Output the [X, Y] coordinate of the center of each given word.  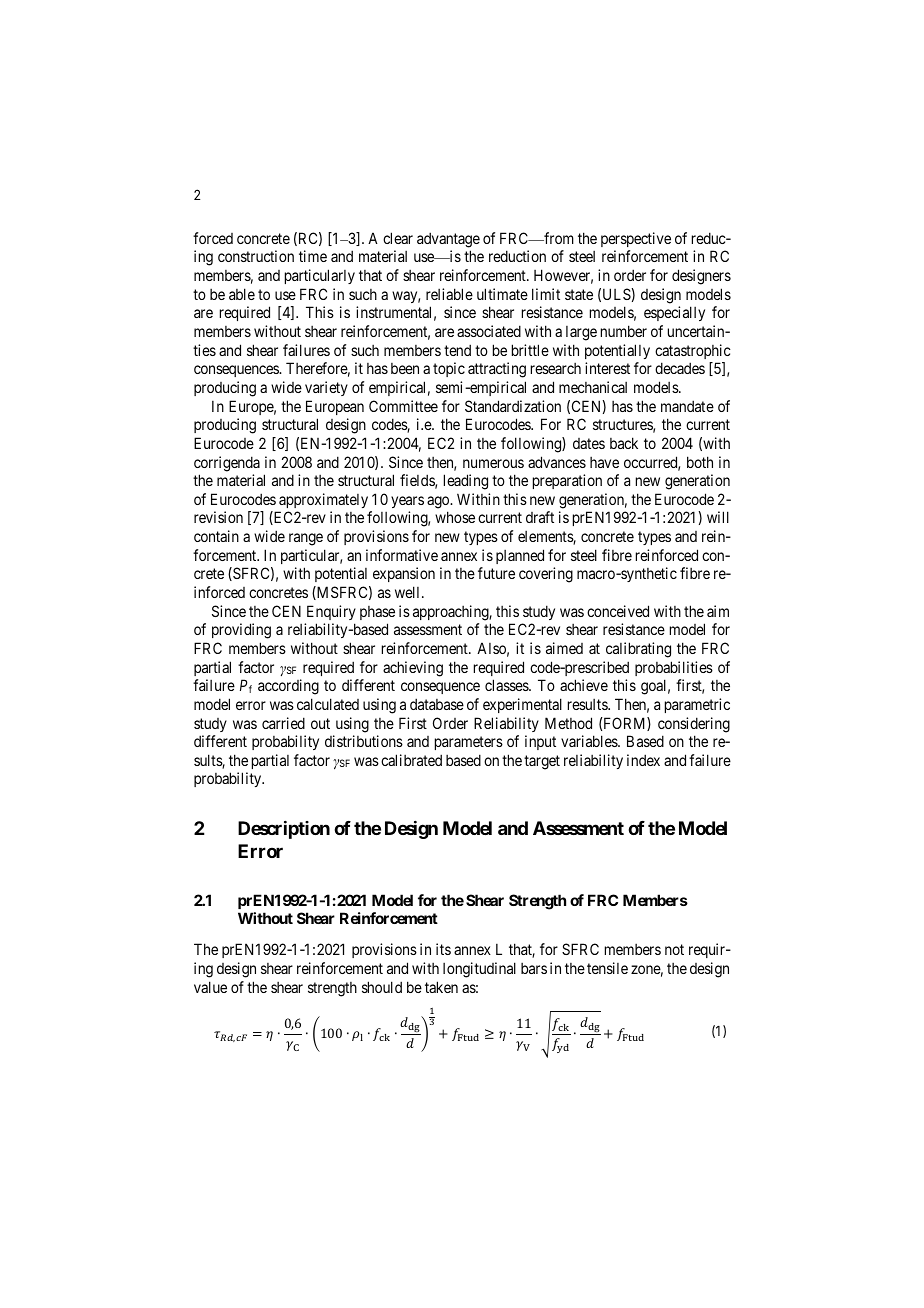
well [409, 592]
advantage [448, 240]
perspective [636, 239]
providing [241, 631]
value [210, 987]
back [624, 443]
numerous [493, 463]
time [313, 256]
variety [326, 388]
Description [284, 830]
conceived [618, 611]
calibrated [411, 760]
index [643, 760]
